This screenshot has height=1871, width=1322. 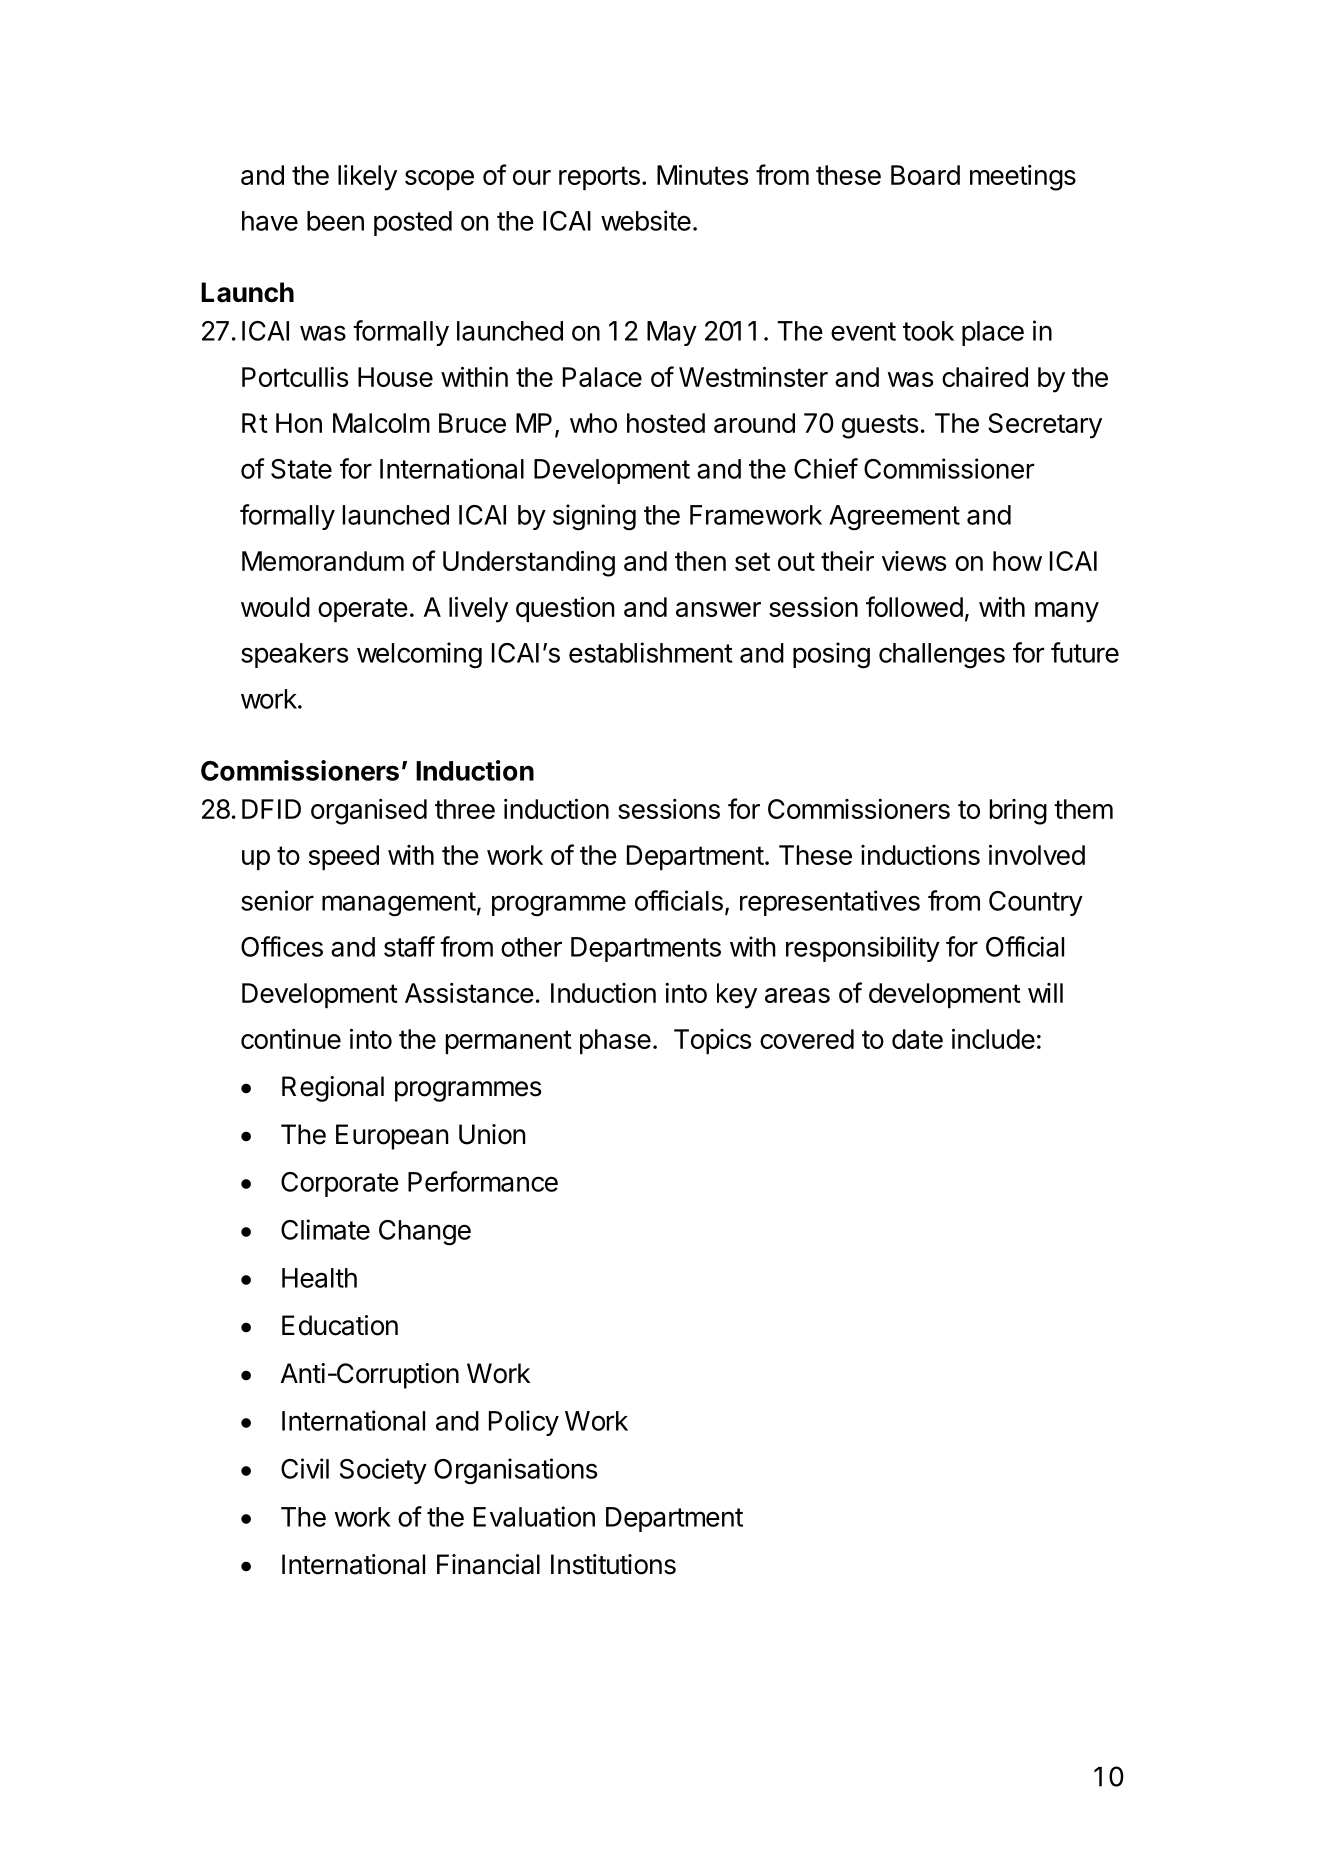 What do you see at coordinates (335, 221) in the screenshot?
I see `been` at bounding box center [335, 221].
